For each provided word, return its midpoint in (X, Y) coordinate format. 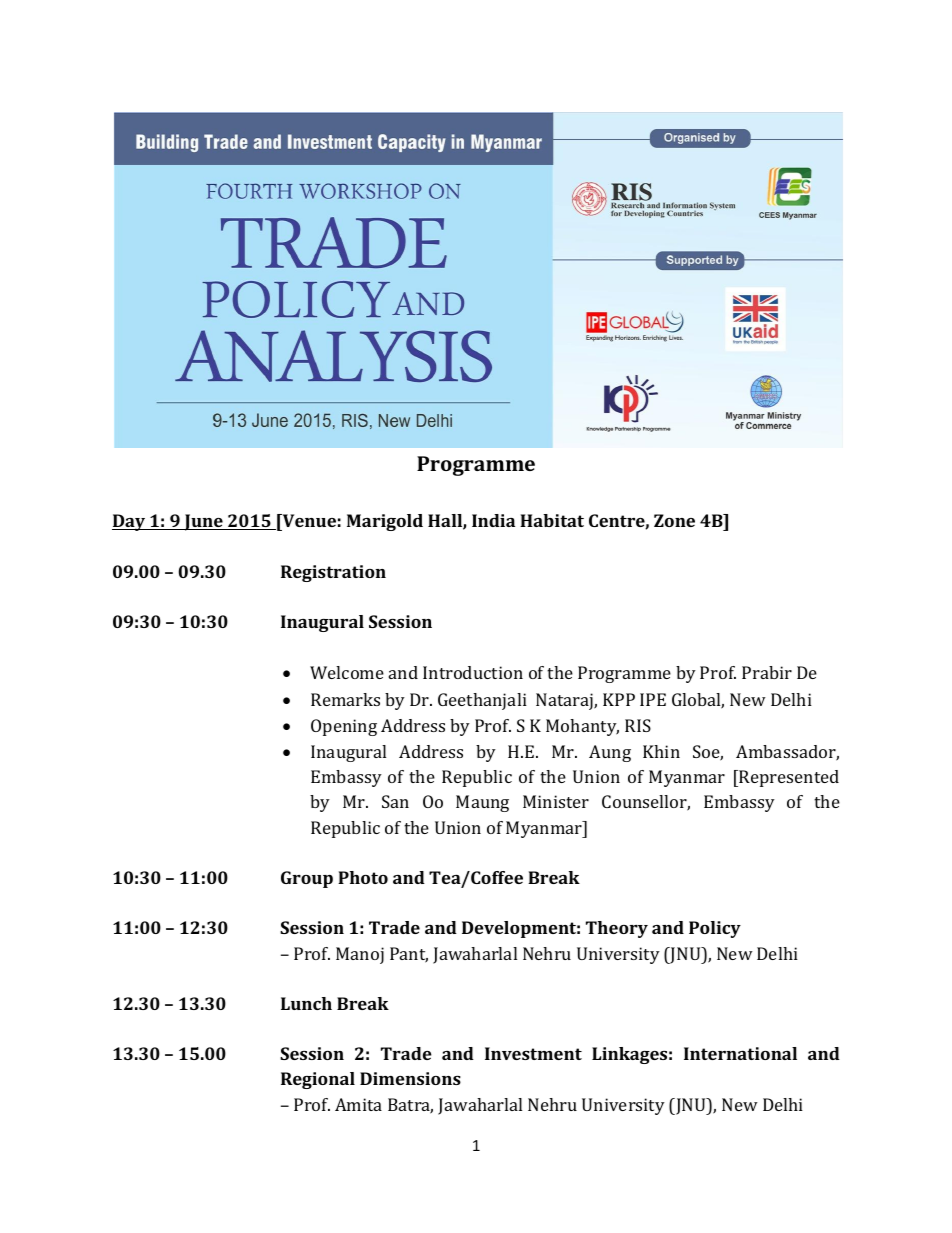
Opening (344, 727)
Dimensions (410, 1078)
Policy (715, 929)
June (203, 522)
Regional (318, 1080)
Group (307, 879)
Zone (674, 520)
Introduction (473, 672)
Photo (363, 877)
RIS (638, 725)
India (493, 520)
